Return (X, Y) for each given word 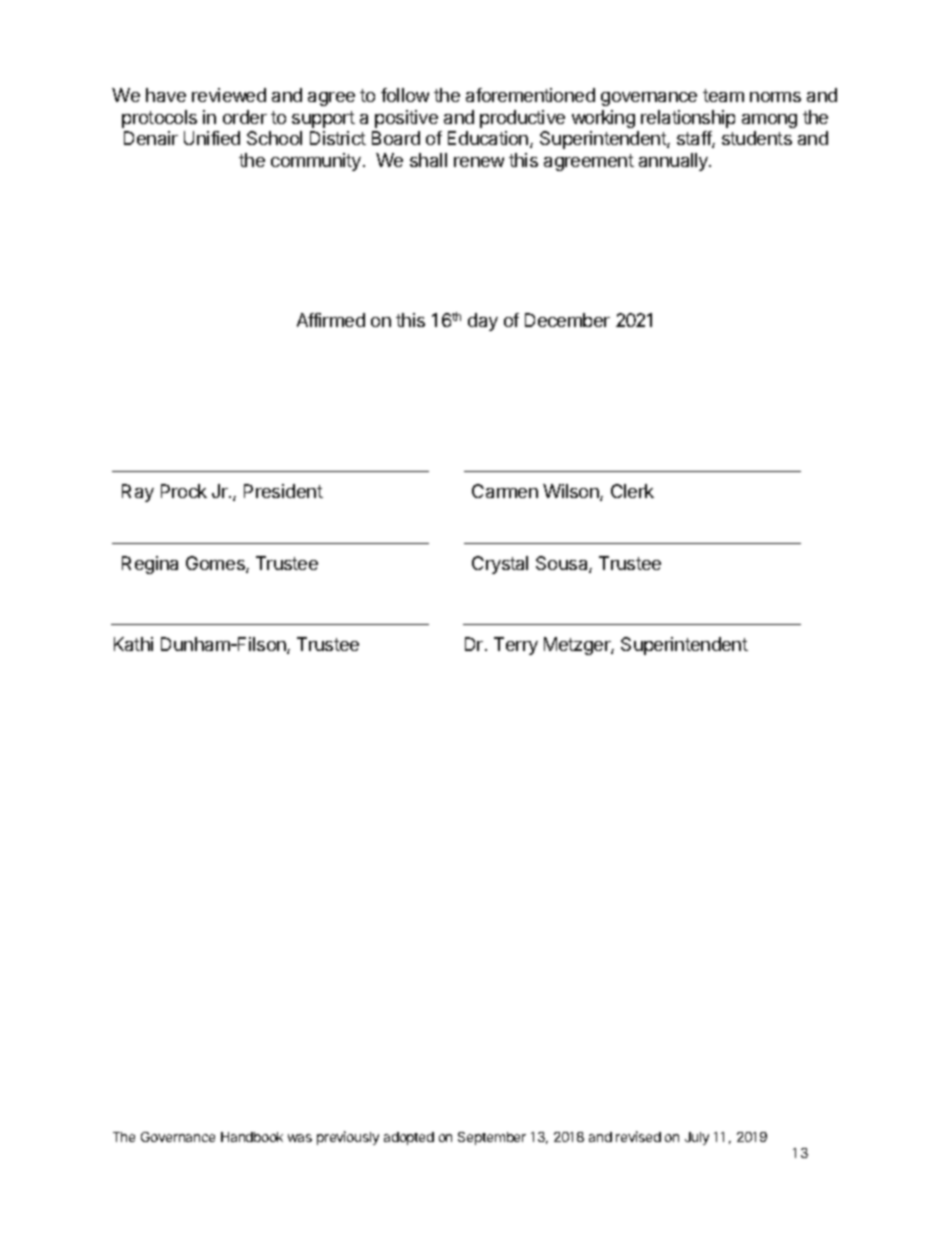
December (567, 320)
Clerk (632, 491)
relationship (688, 119)
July (697, 1138)
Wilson (572, 492)
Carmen (505, 491)
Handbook (252, 1137)
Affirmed (331, 320)
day (483, 322)
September (492, 1138)
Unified (212, 138)
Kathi (133, 644)
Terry (516, 646)
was (300, 1138)
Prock (184, 491)
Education (488, 138)
